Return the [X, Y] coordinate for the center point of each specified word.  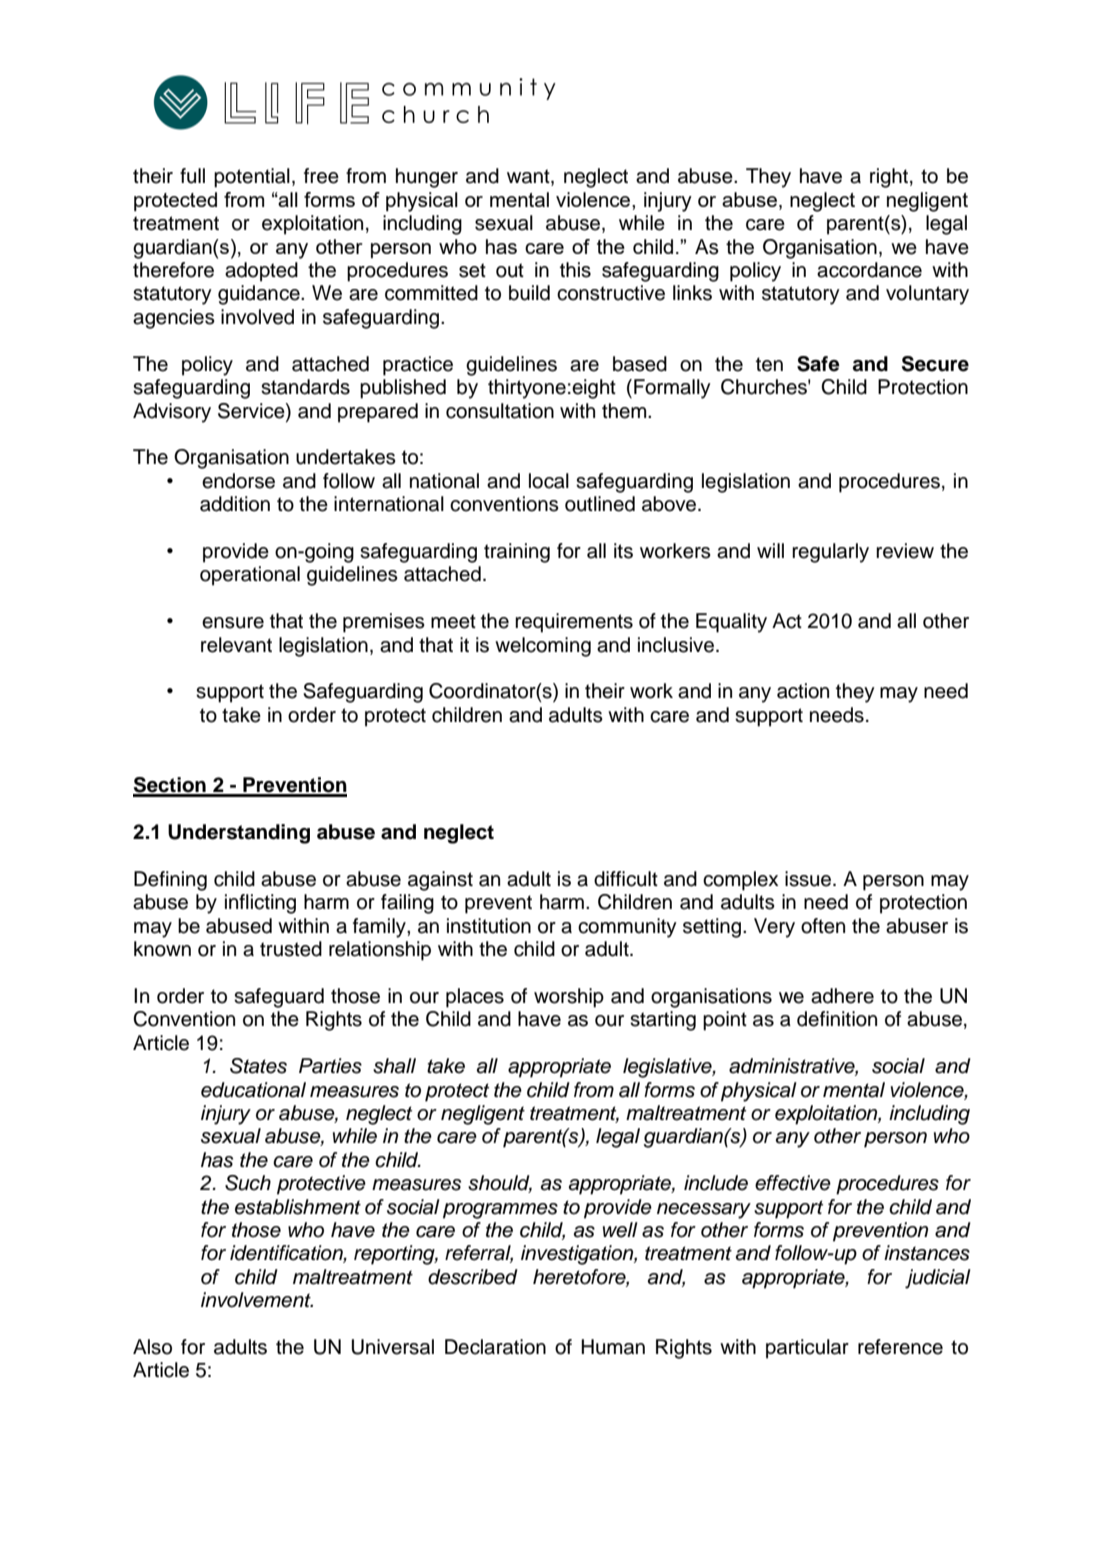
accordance [869, 270]
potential [252, 178]
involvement [257, 1300]
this [575, 270]
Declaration [495, 1347]
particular [807, 1349]
